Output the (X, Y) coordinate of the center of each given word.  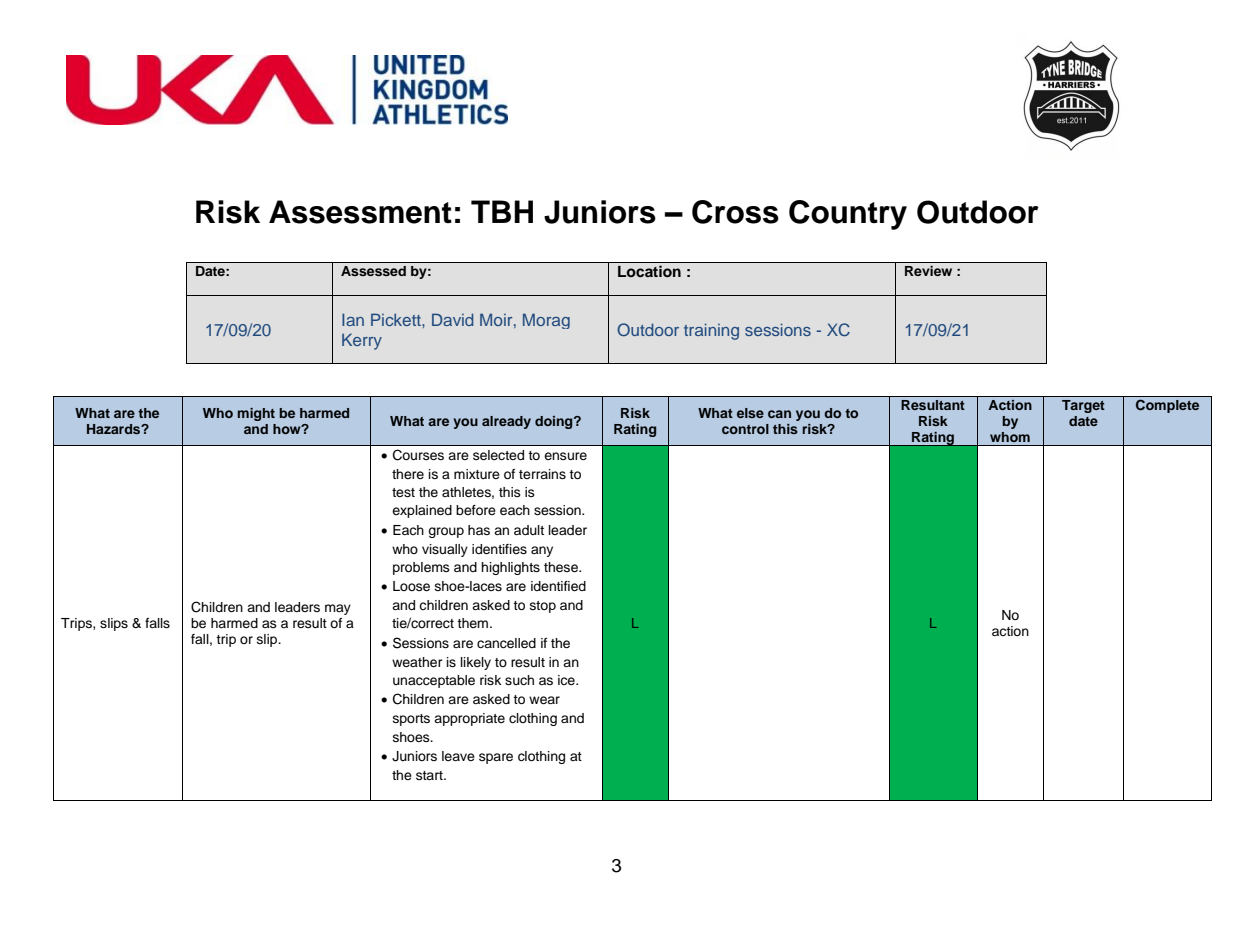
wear (544, 700)
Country (848, 215)
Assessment (360, 212)
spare (496, 758)
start (430, 775)
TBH (502, 211)
